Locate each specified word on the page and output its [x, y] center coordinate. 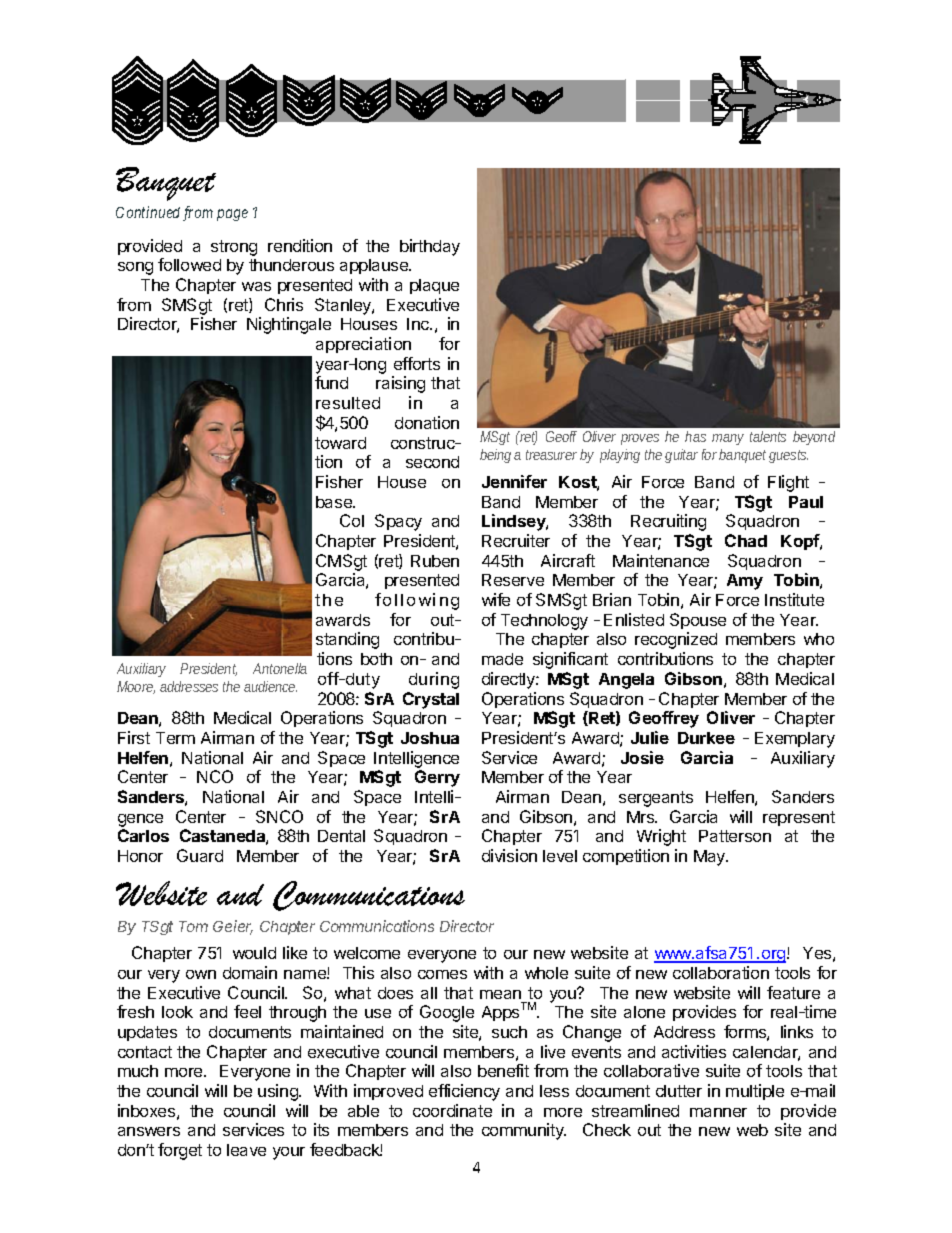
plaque [434, 286]
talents [768, 436]
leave [246, 1150]
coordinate [452, 1110]
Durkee [706, 738]
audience [270, 686]
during [434, 680]
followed [189, 264]
